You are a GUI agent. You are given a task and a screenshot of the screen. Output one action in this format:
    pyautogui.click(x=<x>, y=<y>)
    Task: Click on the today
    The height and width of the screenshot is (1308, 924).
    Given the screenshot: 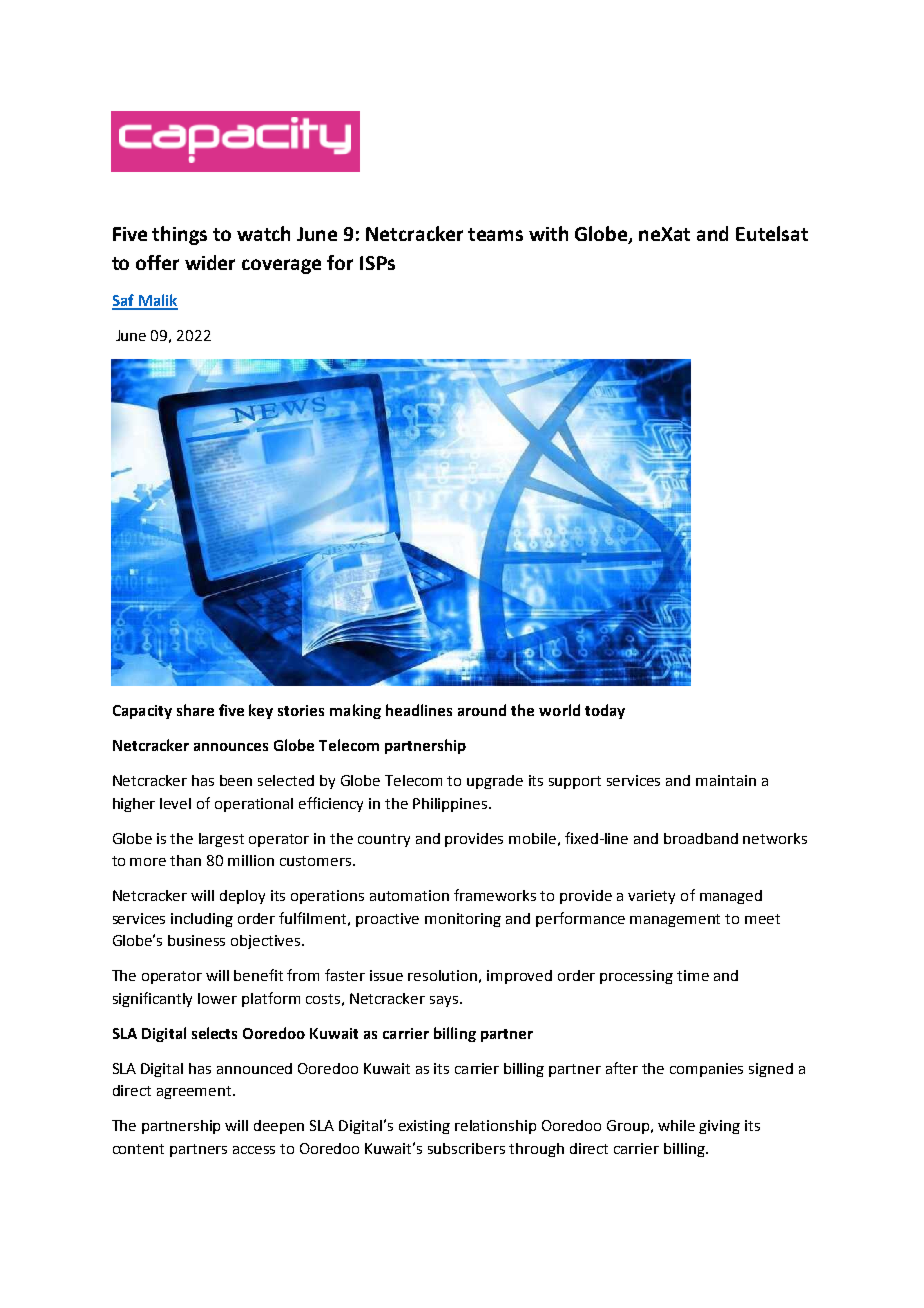 What is the action you would take?
    pyautogui.click(x=605, y=711)
